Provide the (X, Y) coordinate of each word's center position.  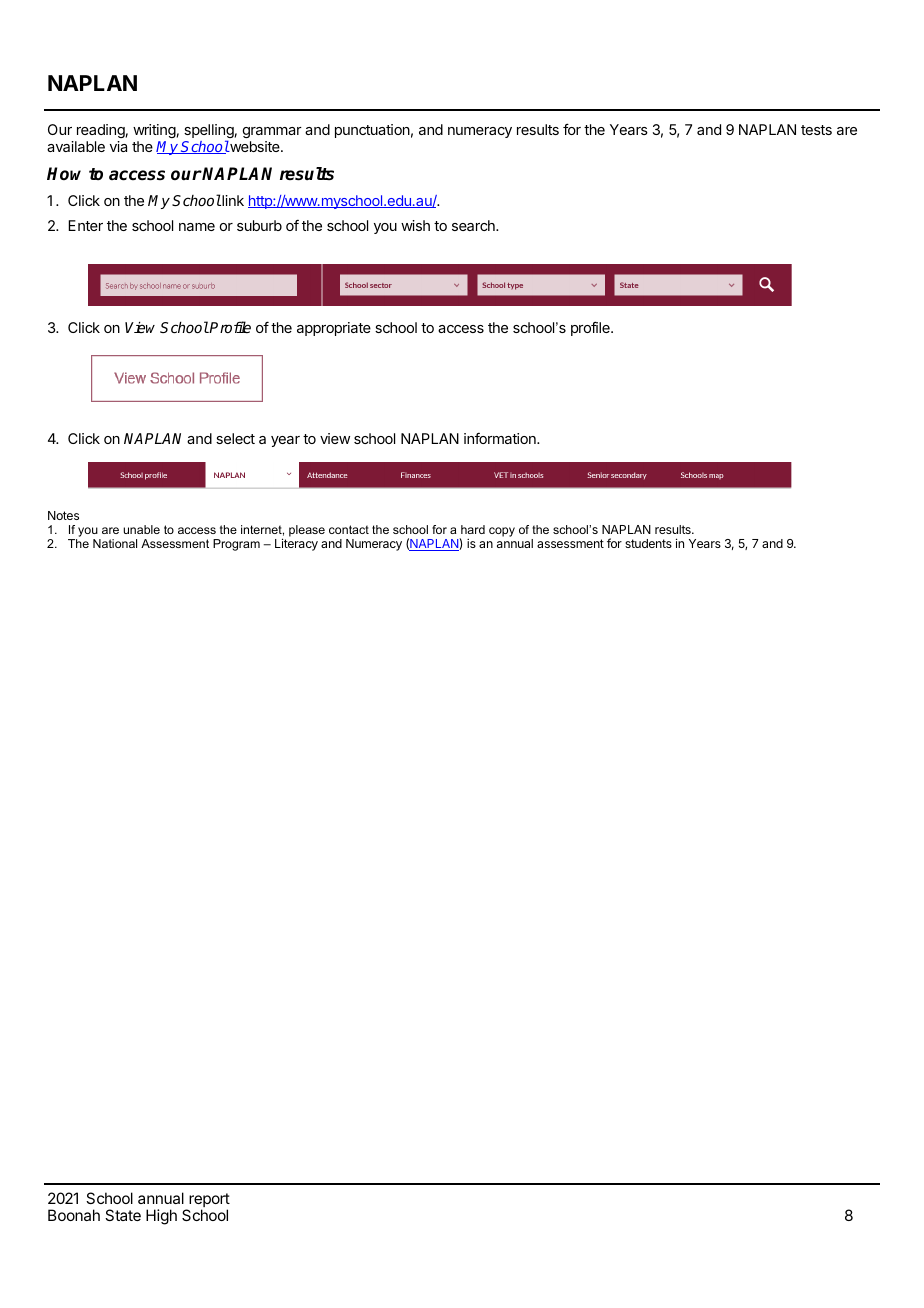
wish (415, 225)
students (648, 543)
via (118, 146)
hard (473, 529)
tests (816, 130)
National (115, 543)
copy (502, 532)
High (161, 1217)
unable (141, 529)
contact (349, 529)
